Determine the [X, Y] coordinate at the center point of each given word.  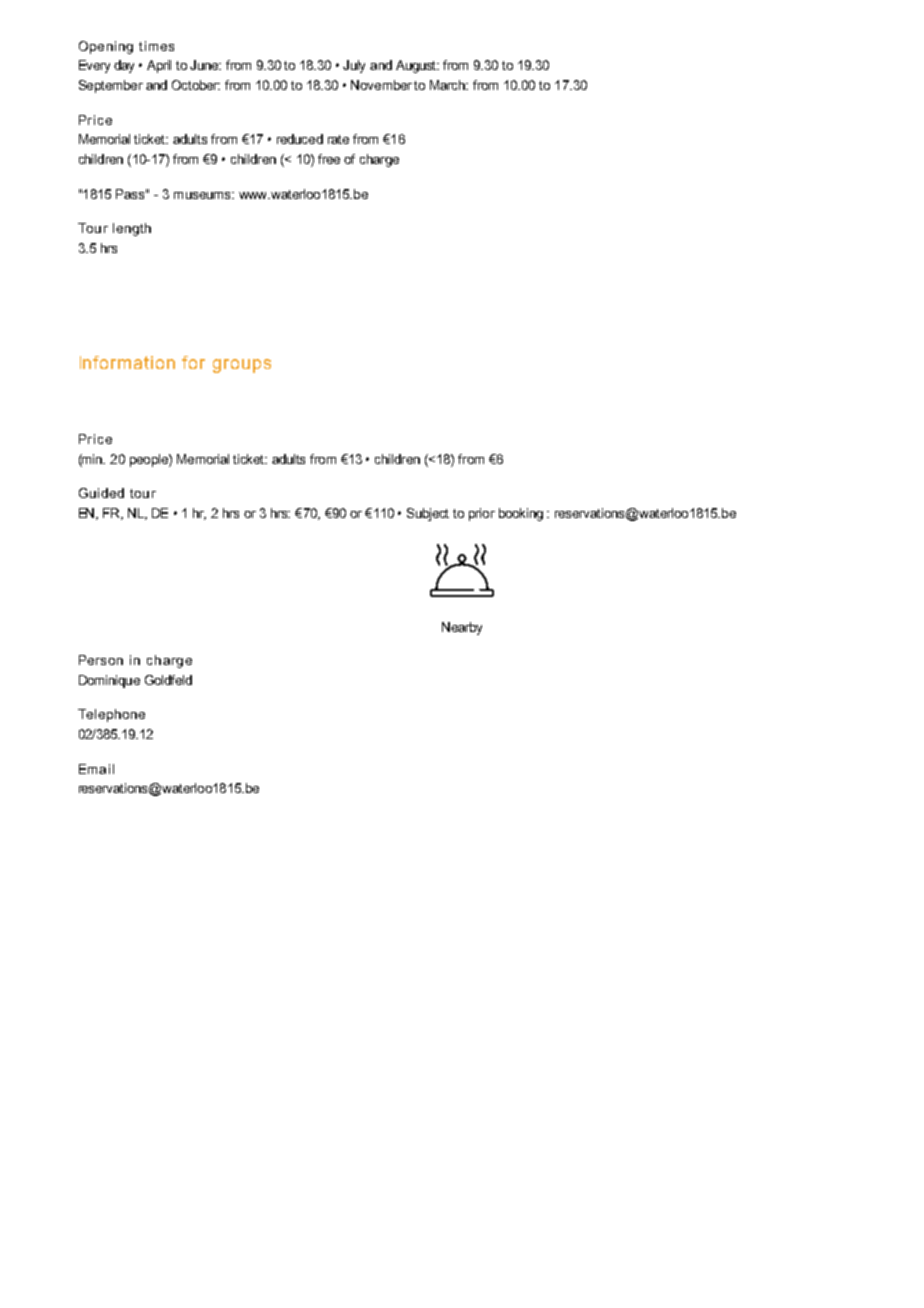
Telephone [111, 715]
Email [96, 769]
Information [127, 362]
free [329, 159]
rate [338, 139]
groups [242, 366]
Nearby [462, 628]
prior [482, 514]
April [159, 66]
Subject [428, 514]
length [132, 229]
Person [101, 660]
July [354, 66]
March [449, 85]
